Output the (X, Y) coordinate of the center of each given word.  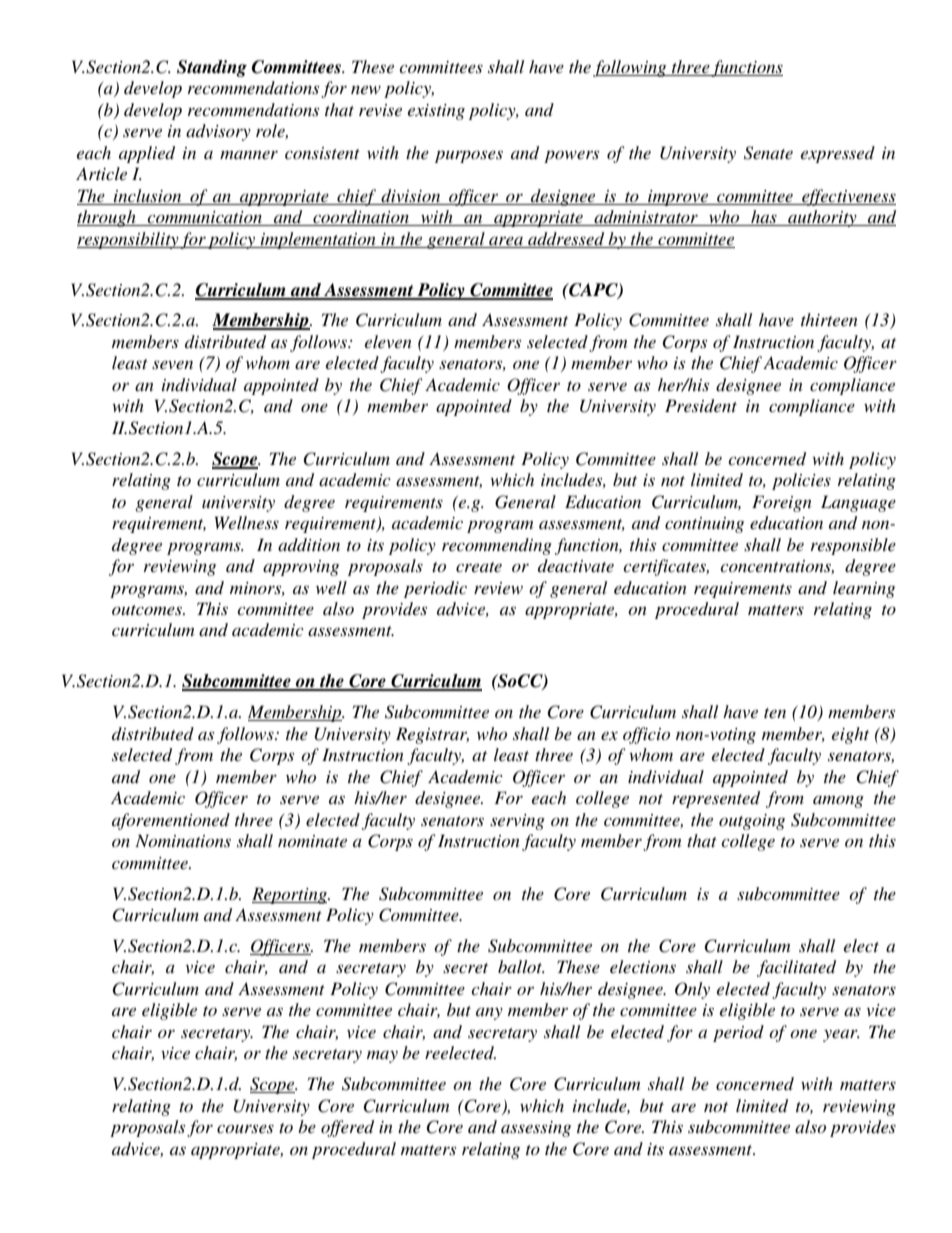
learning (864, 589)
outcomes (148, 610)
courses (245, 1128)
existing (436, 112)
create (479, 567)
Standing (212, 68)
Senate (768, 153)
